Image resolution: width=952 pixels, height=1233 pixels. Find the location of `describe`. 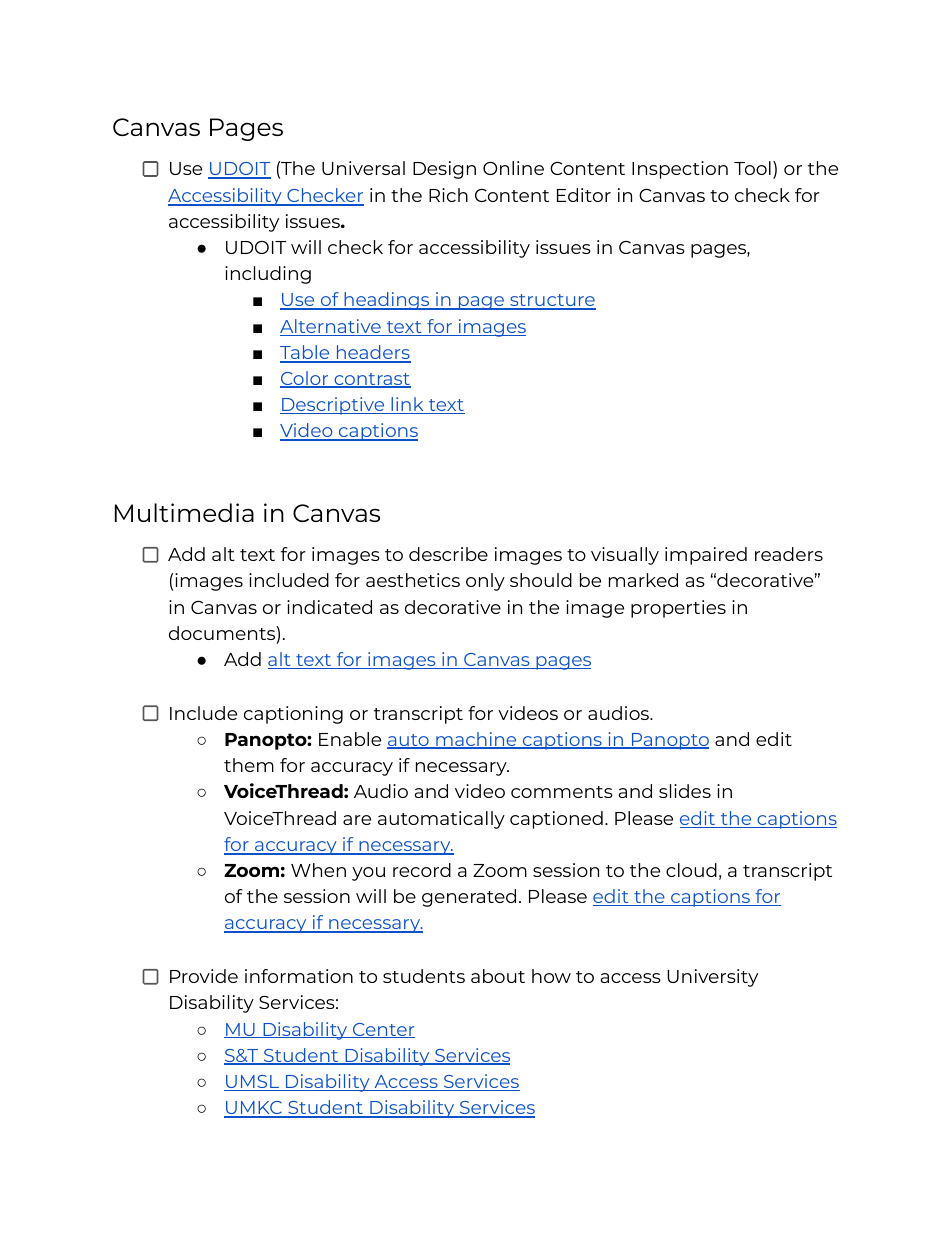

describe is located at coordinates (448, 554).
